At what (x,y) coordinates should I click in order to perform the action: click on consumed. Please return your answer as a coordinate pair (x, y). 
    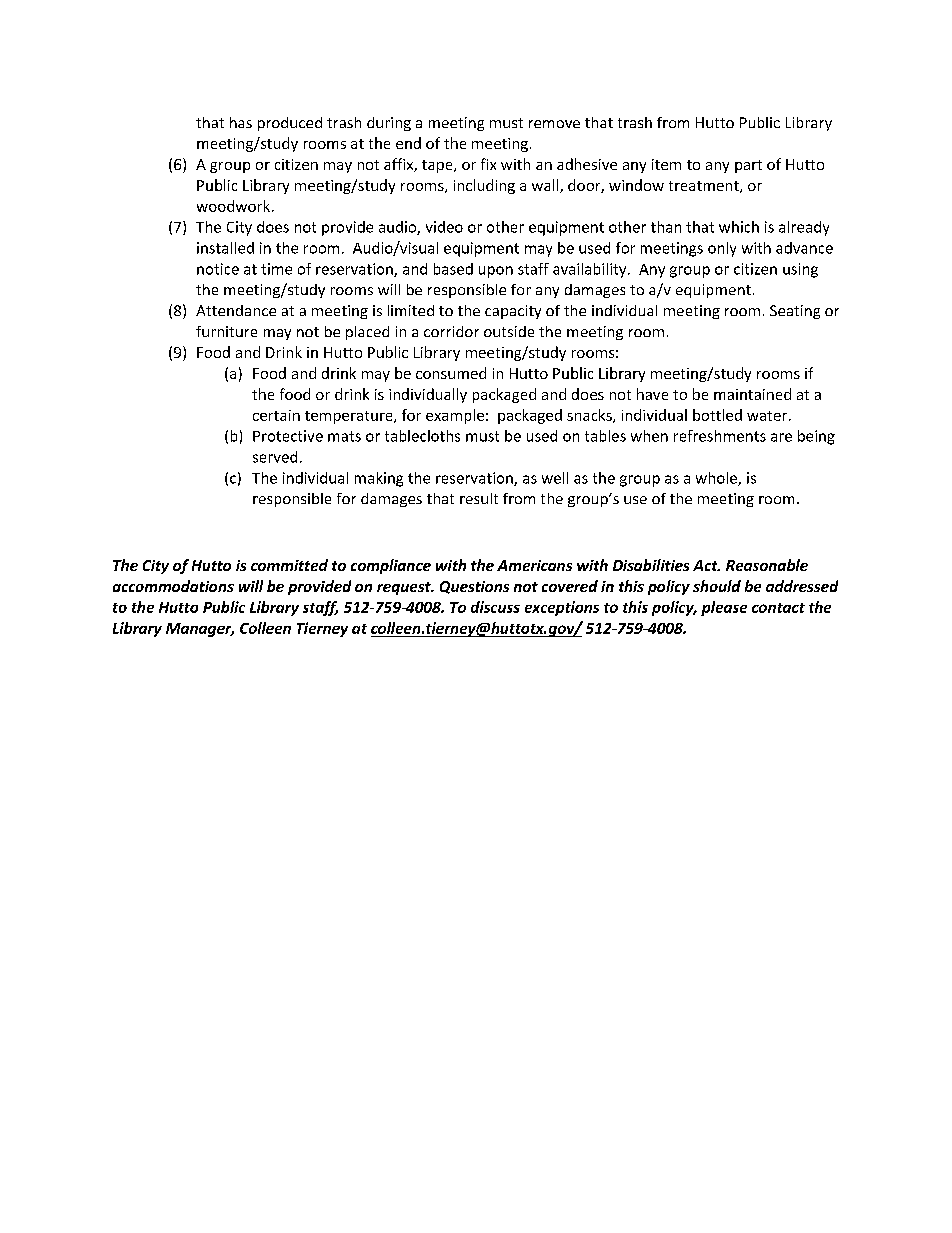
    Looking at the image, I should click on (451, 373).
